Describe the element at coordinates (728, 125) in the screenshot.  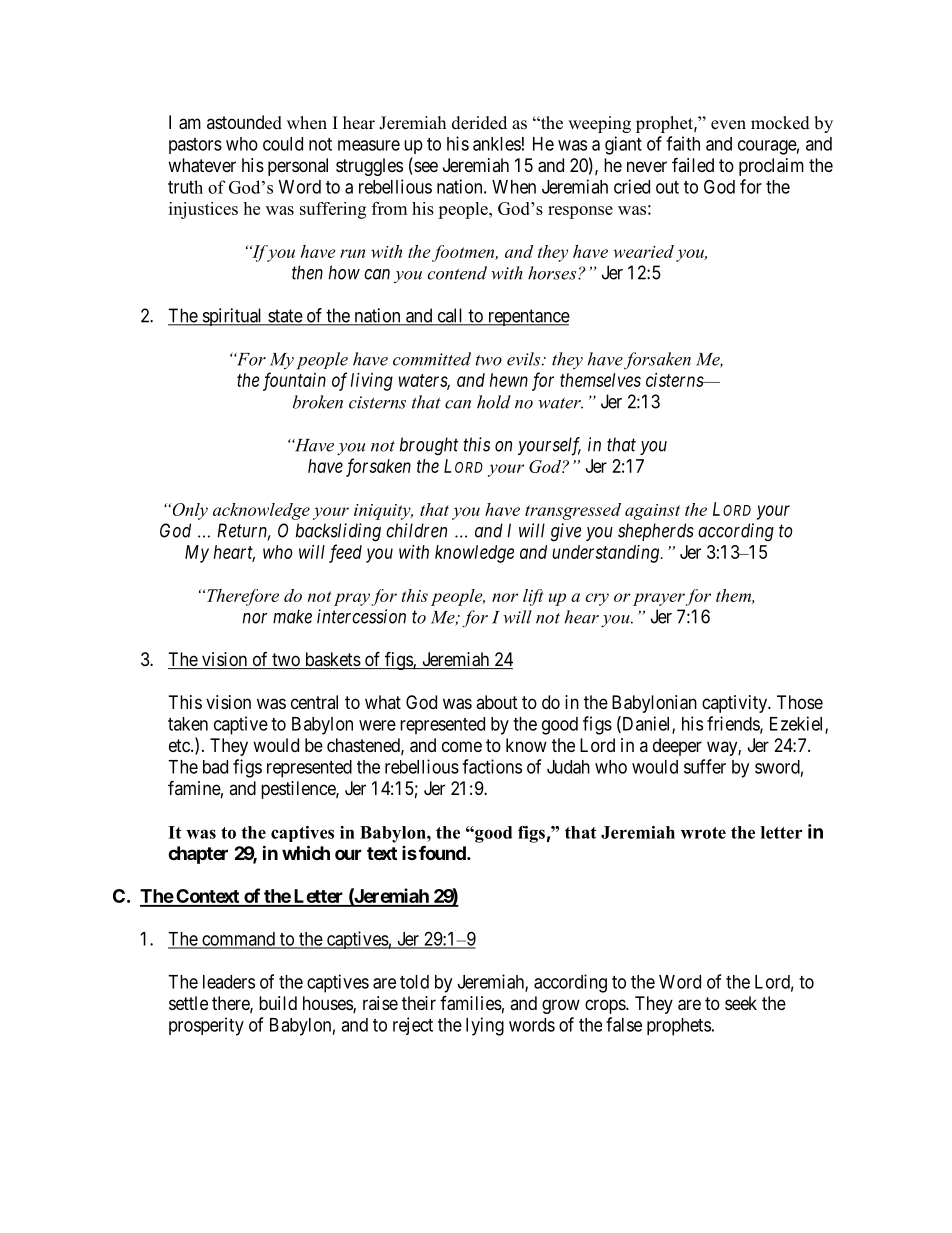
I see `even` at that location.
